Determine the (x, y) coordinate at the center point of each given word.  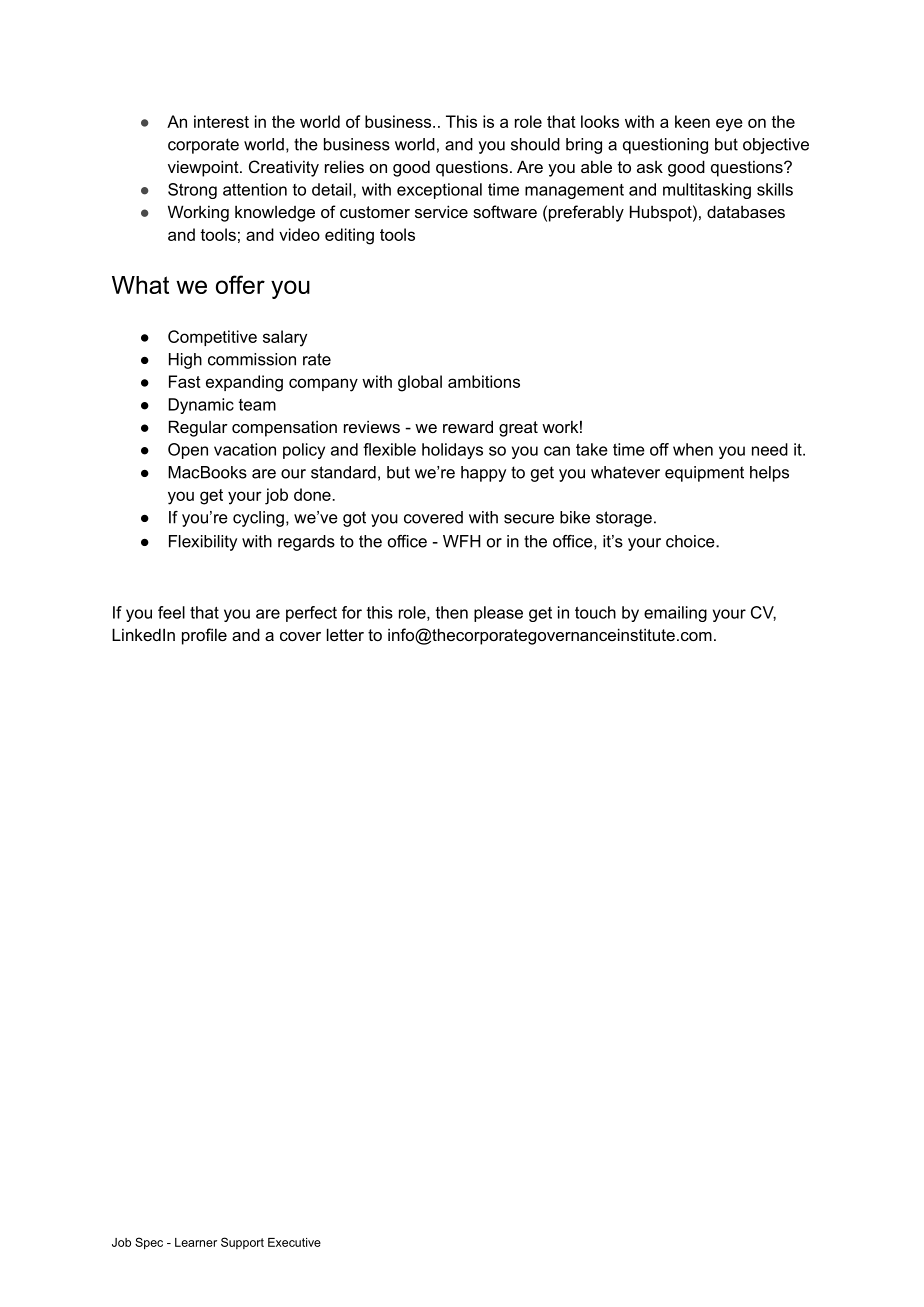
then (452, 612)
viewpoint (204, 168)
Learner (196, 1242)
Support (242, 1243)
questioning (665, 146)
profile (204, 636)
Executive (294, 1242)
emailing (675, 614)
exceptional (439, 191)
